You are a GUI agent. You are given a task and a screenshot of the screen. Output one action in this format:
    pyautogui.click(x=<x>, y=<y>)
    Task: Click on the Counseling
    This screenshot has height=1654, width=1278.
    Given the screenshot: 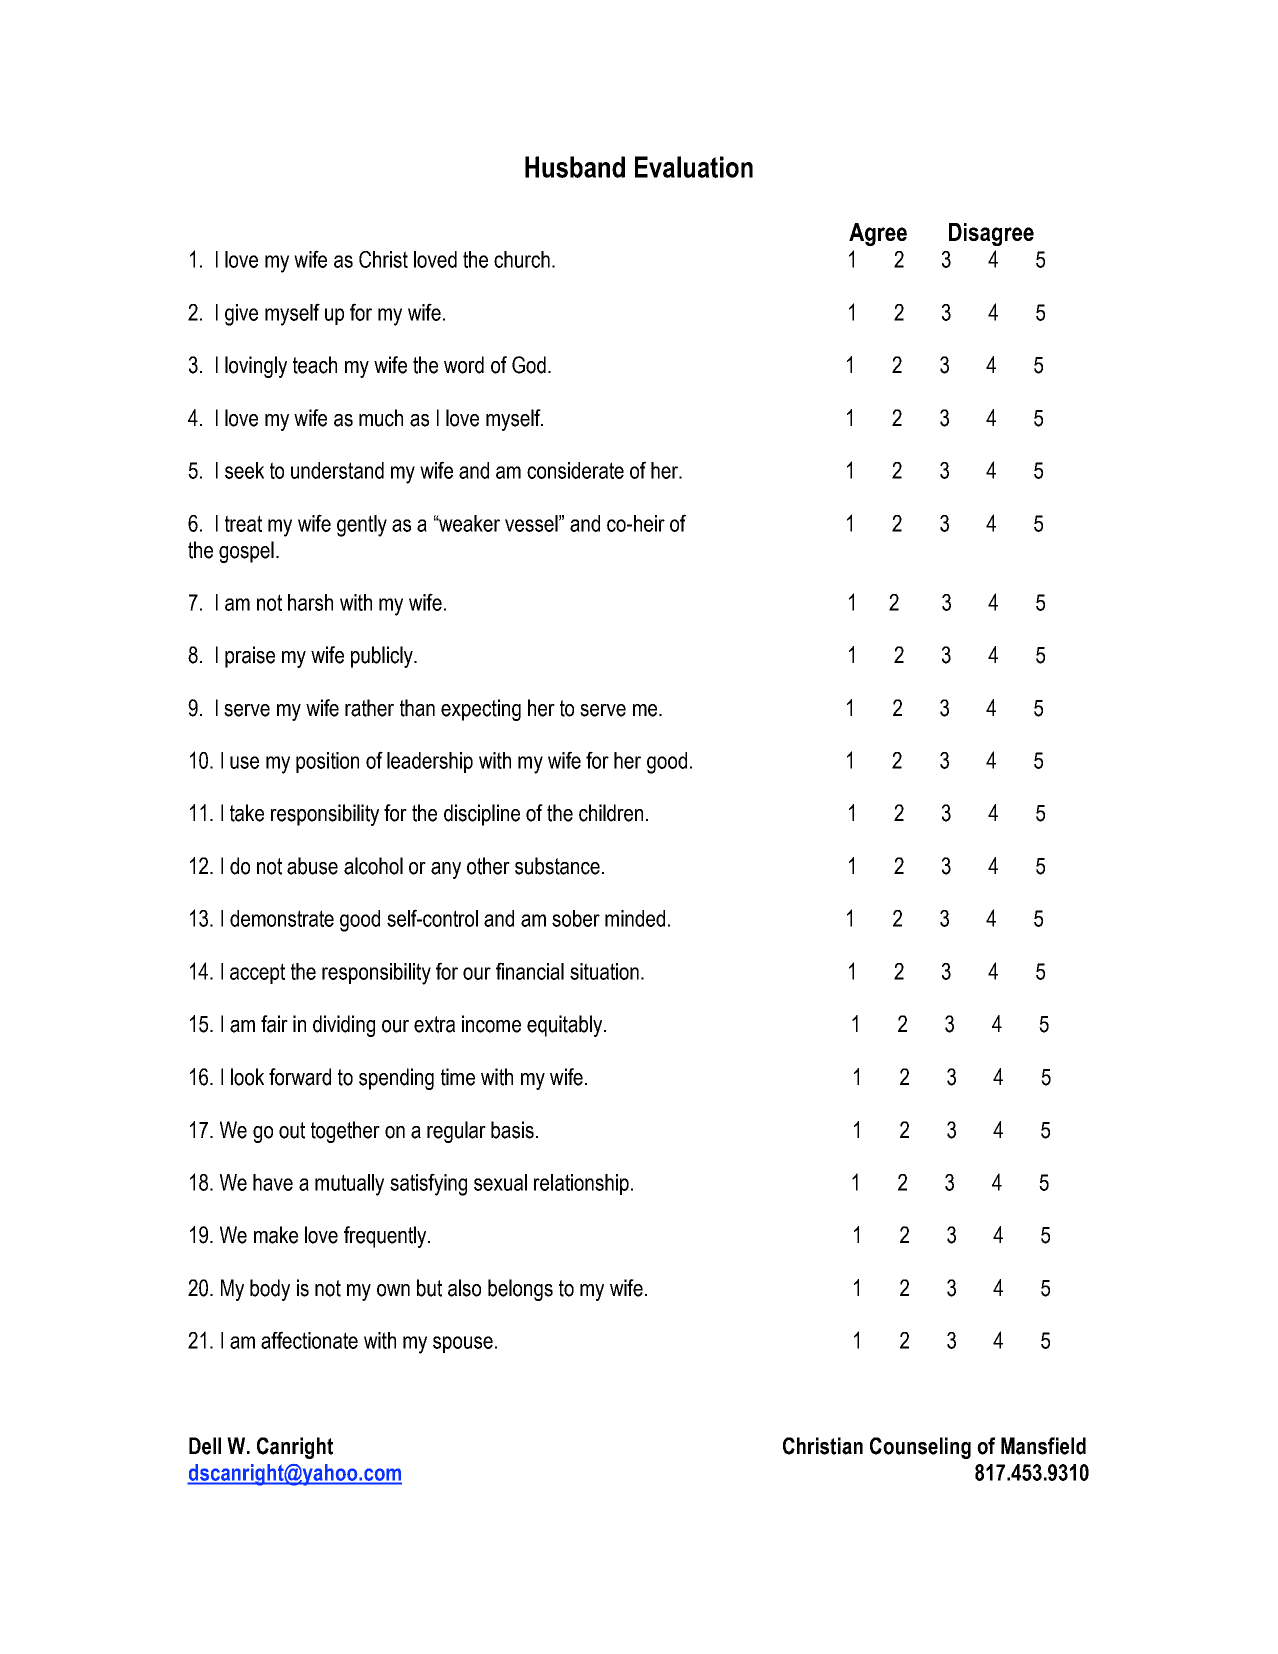 What is the action you would take?
    pyautogui.click(x=920, y=1448)
